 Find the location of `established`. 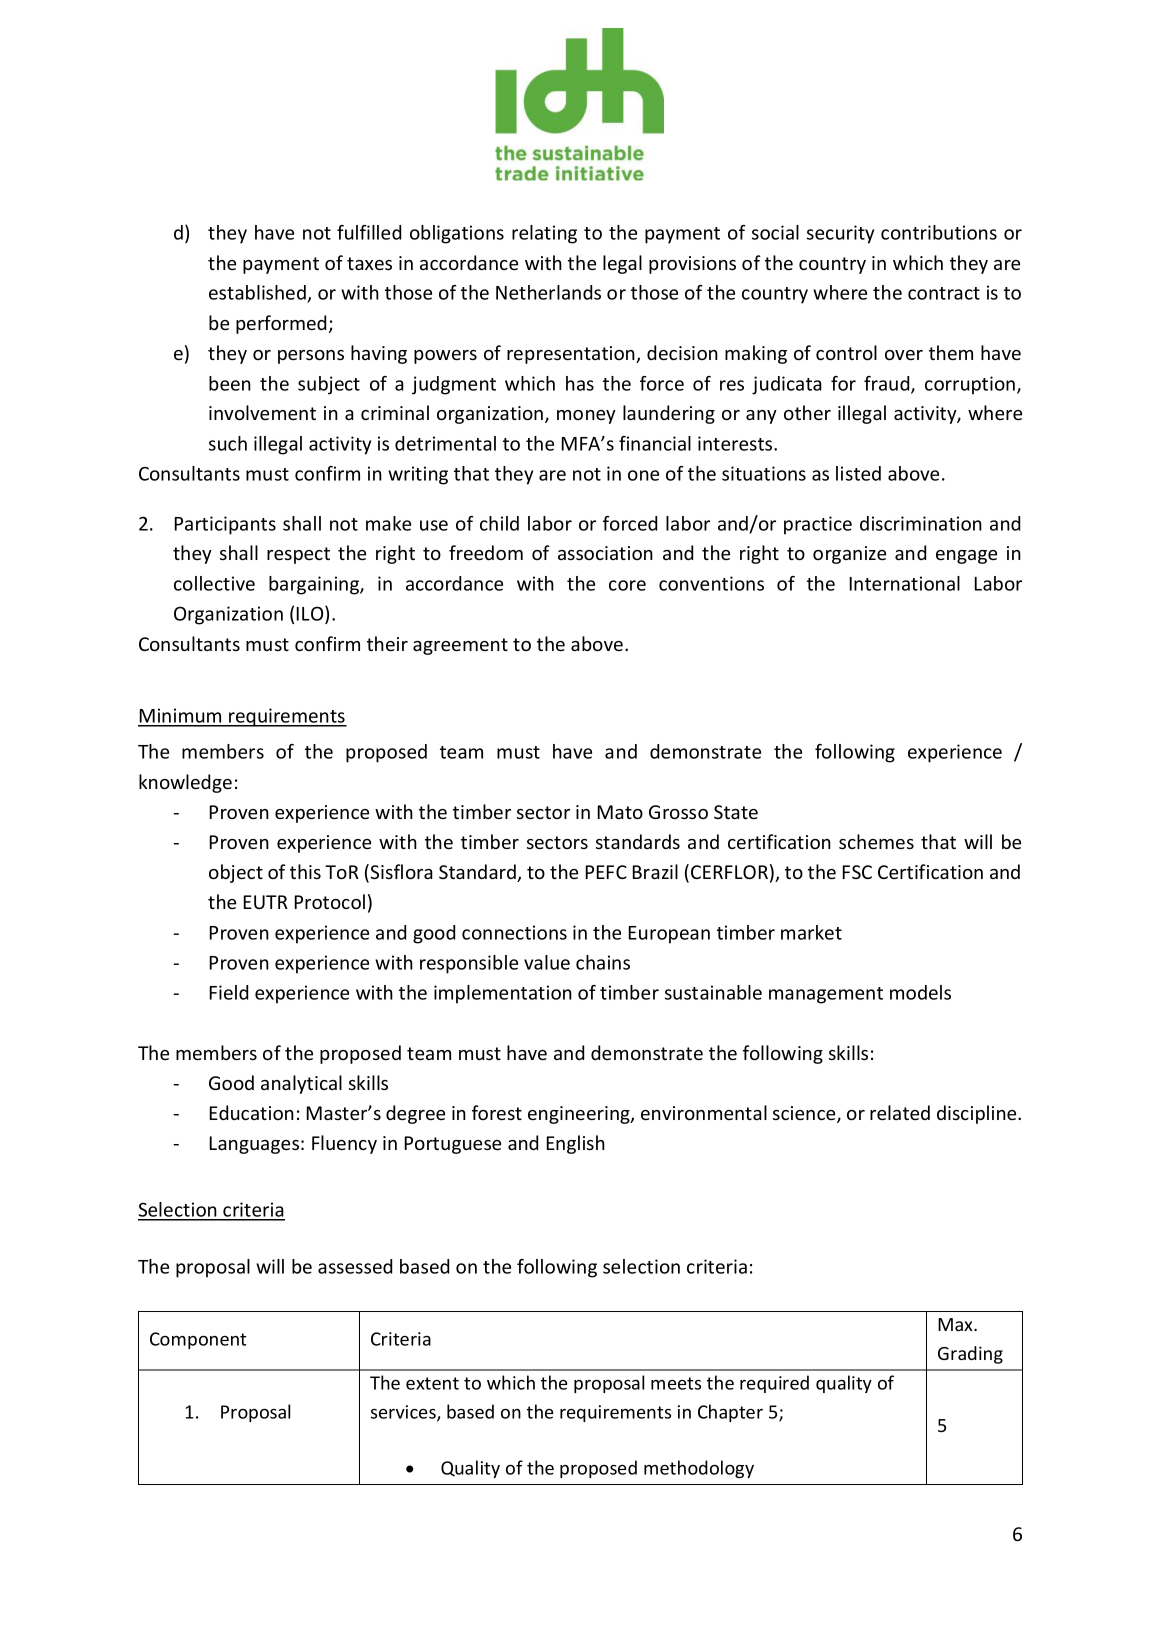

established is located at coordinates (258, 294).
